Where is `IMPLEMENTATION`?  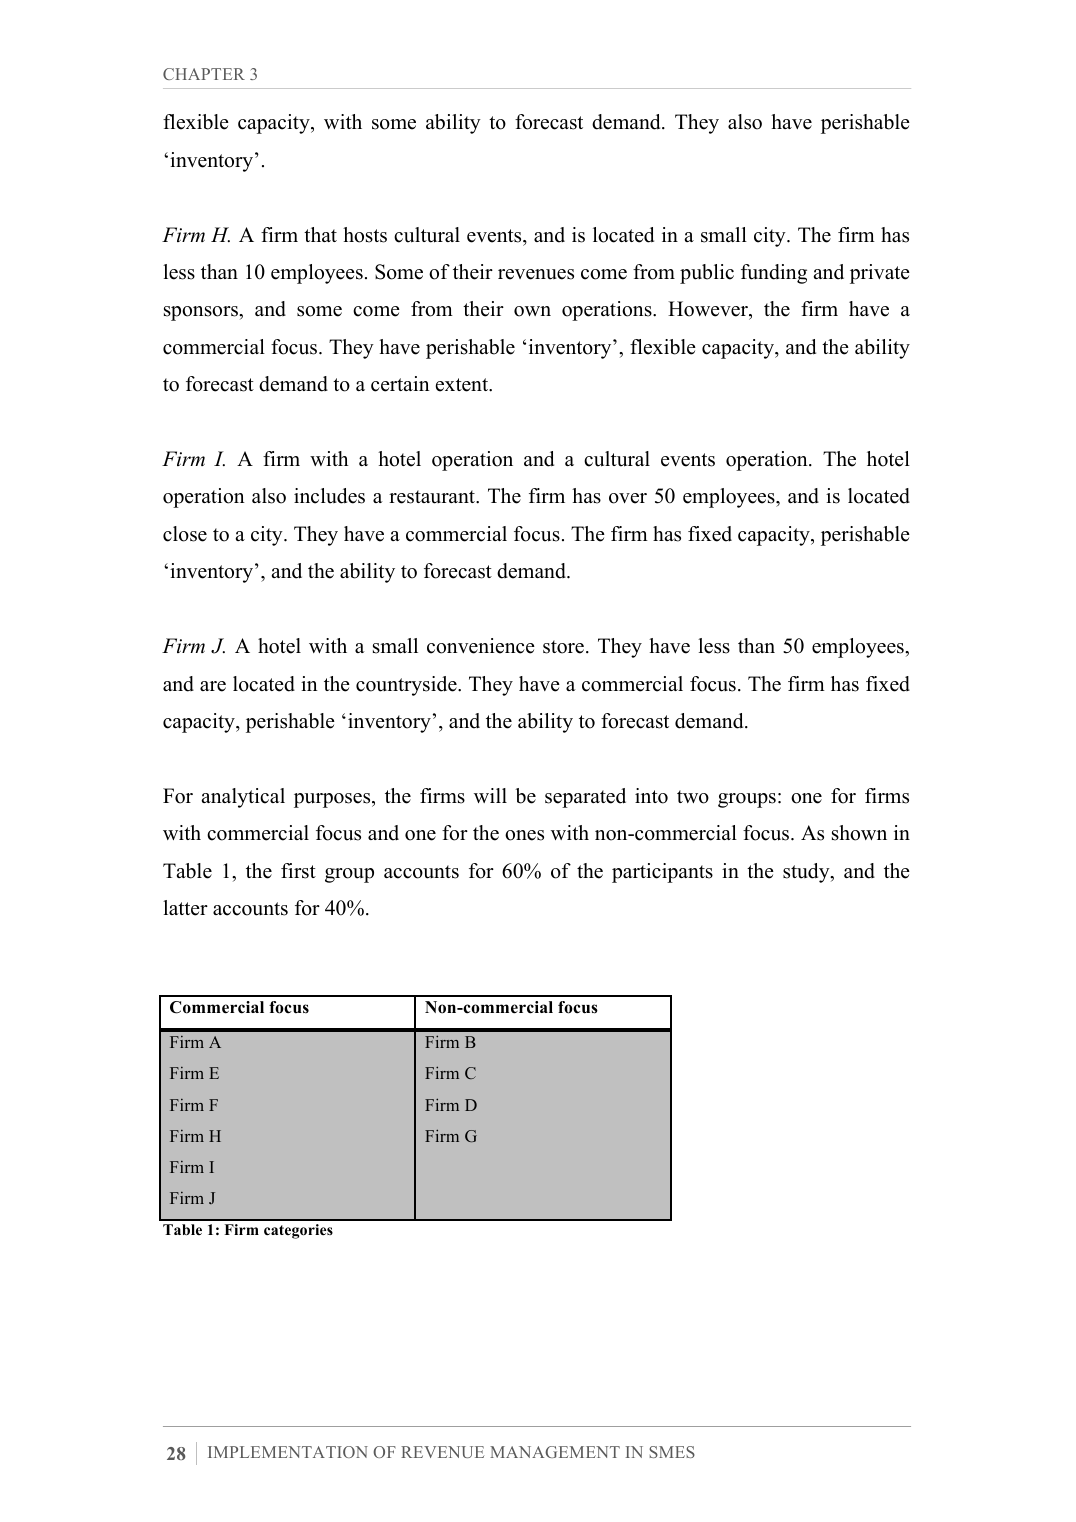
IMPLEMENTATION is located at coordinates (288, 1452).
